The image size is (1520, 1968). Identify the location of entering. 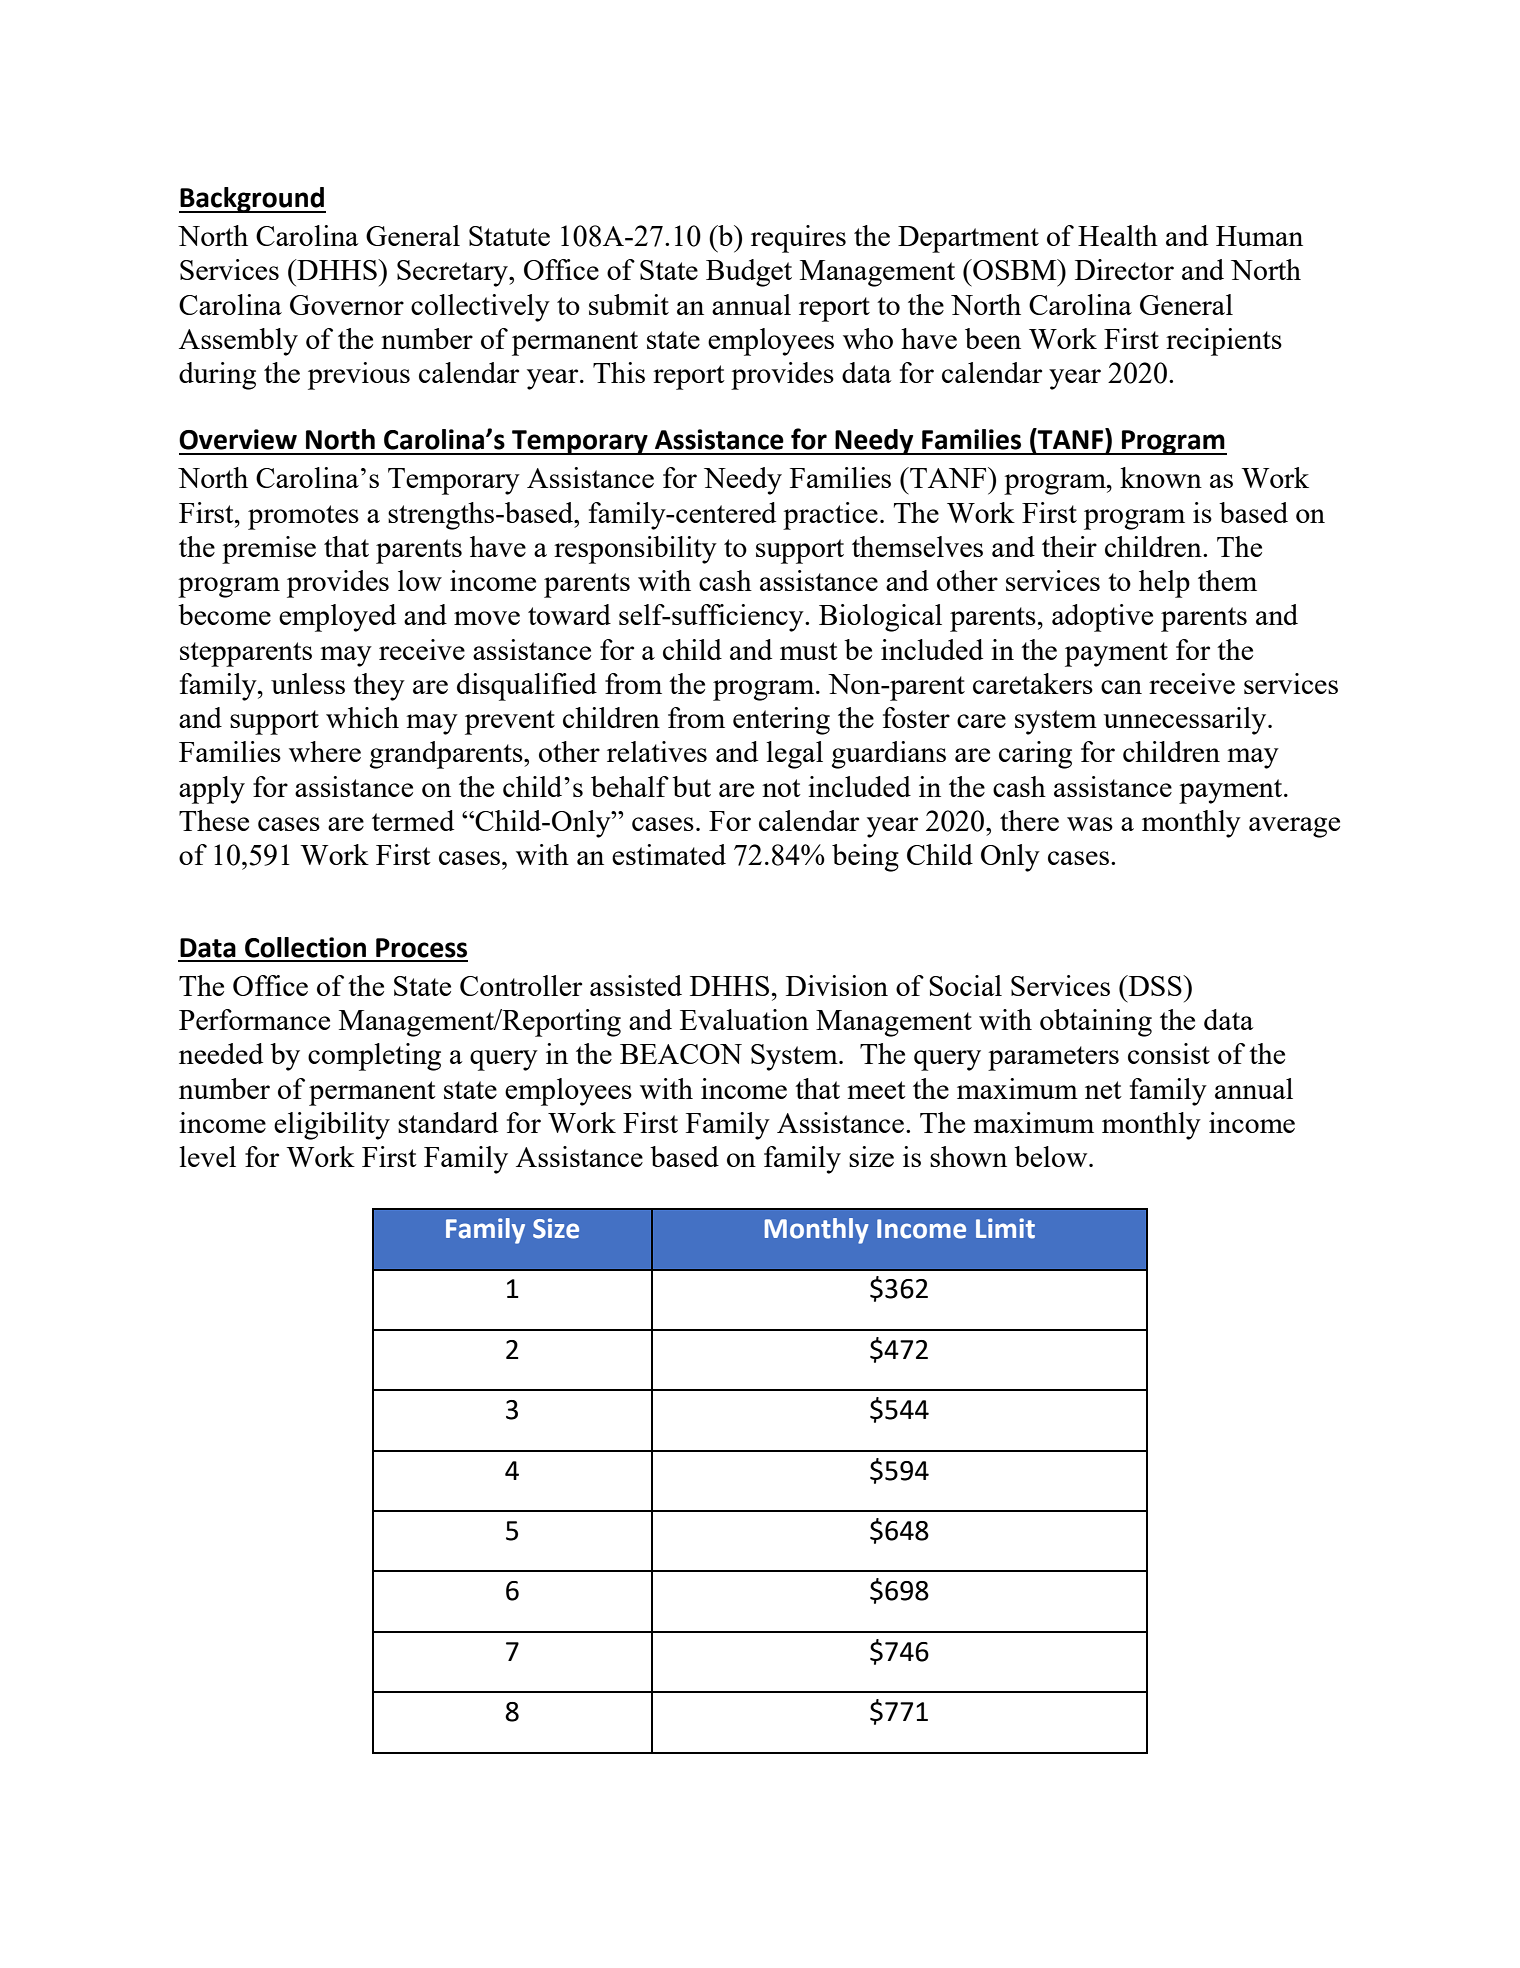
(781, 721).
